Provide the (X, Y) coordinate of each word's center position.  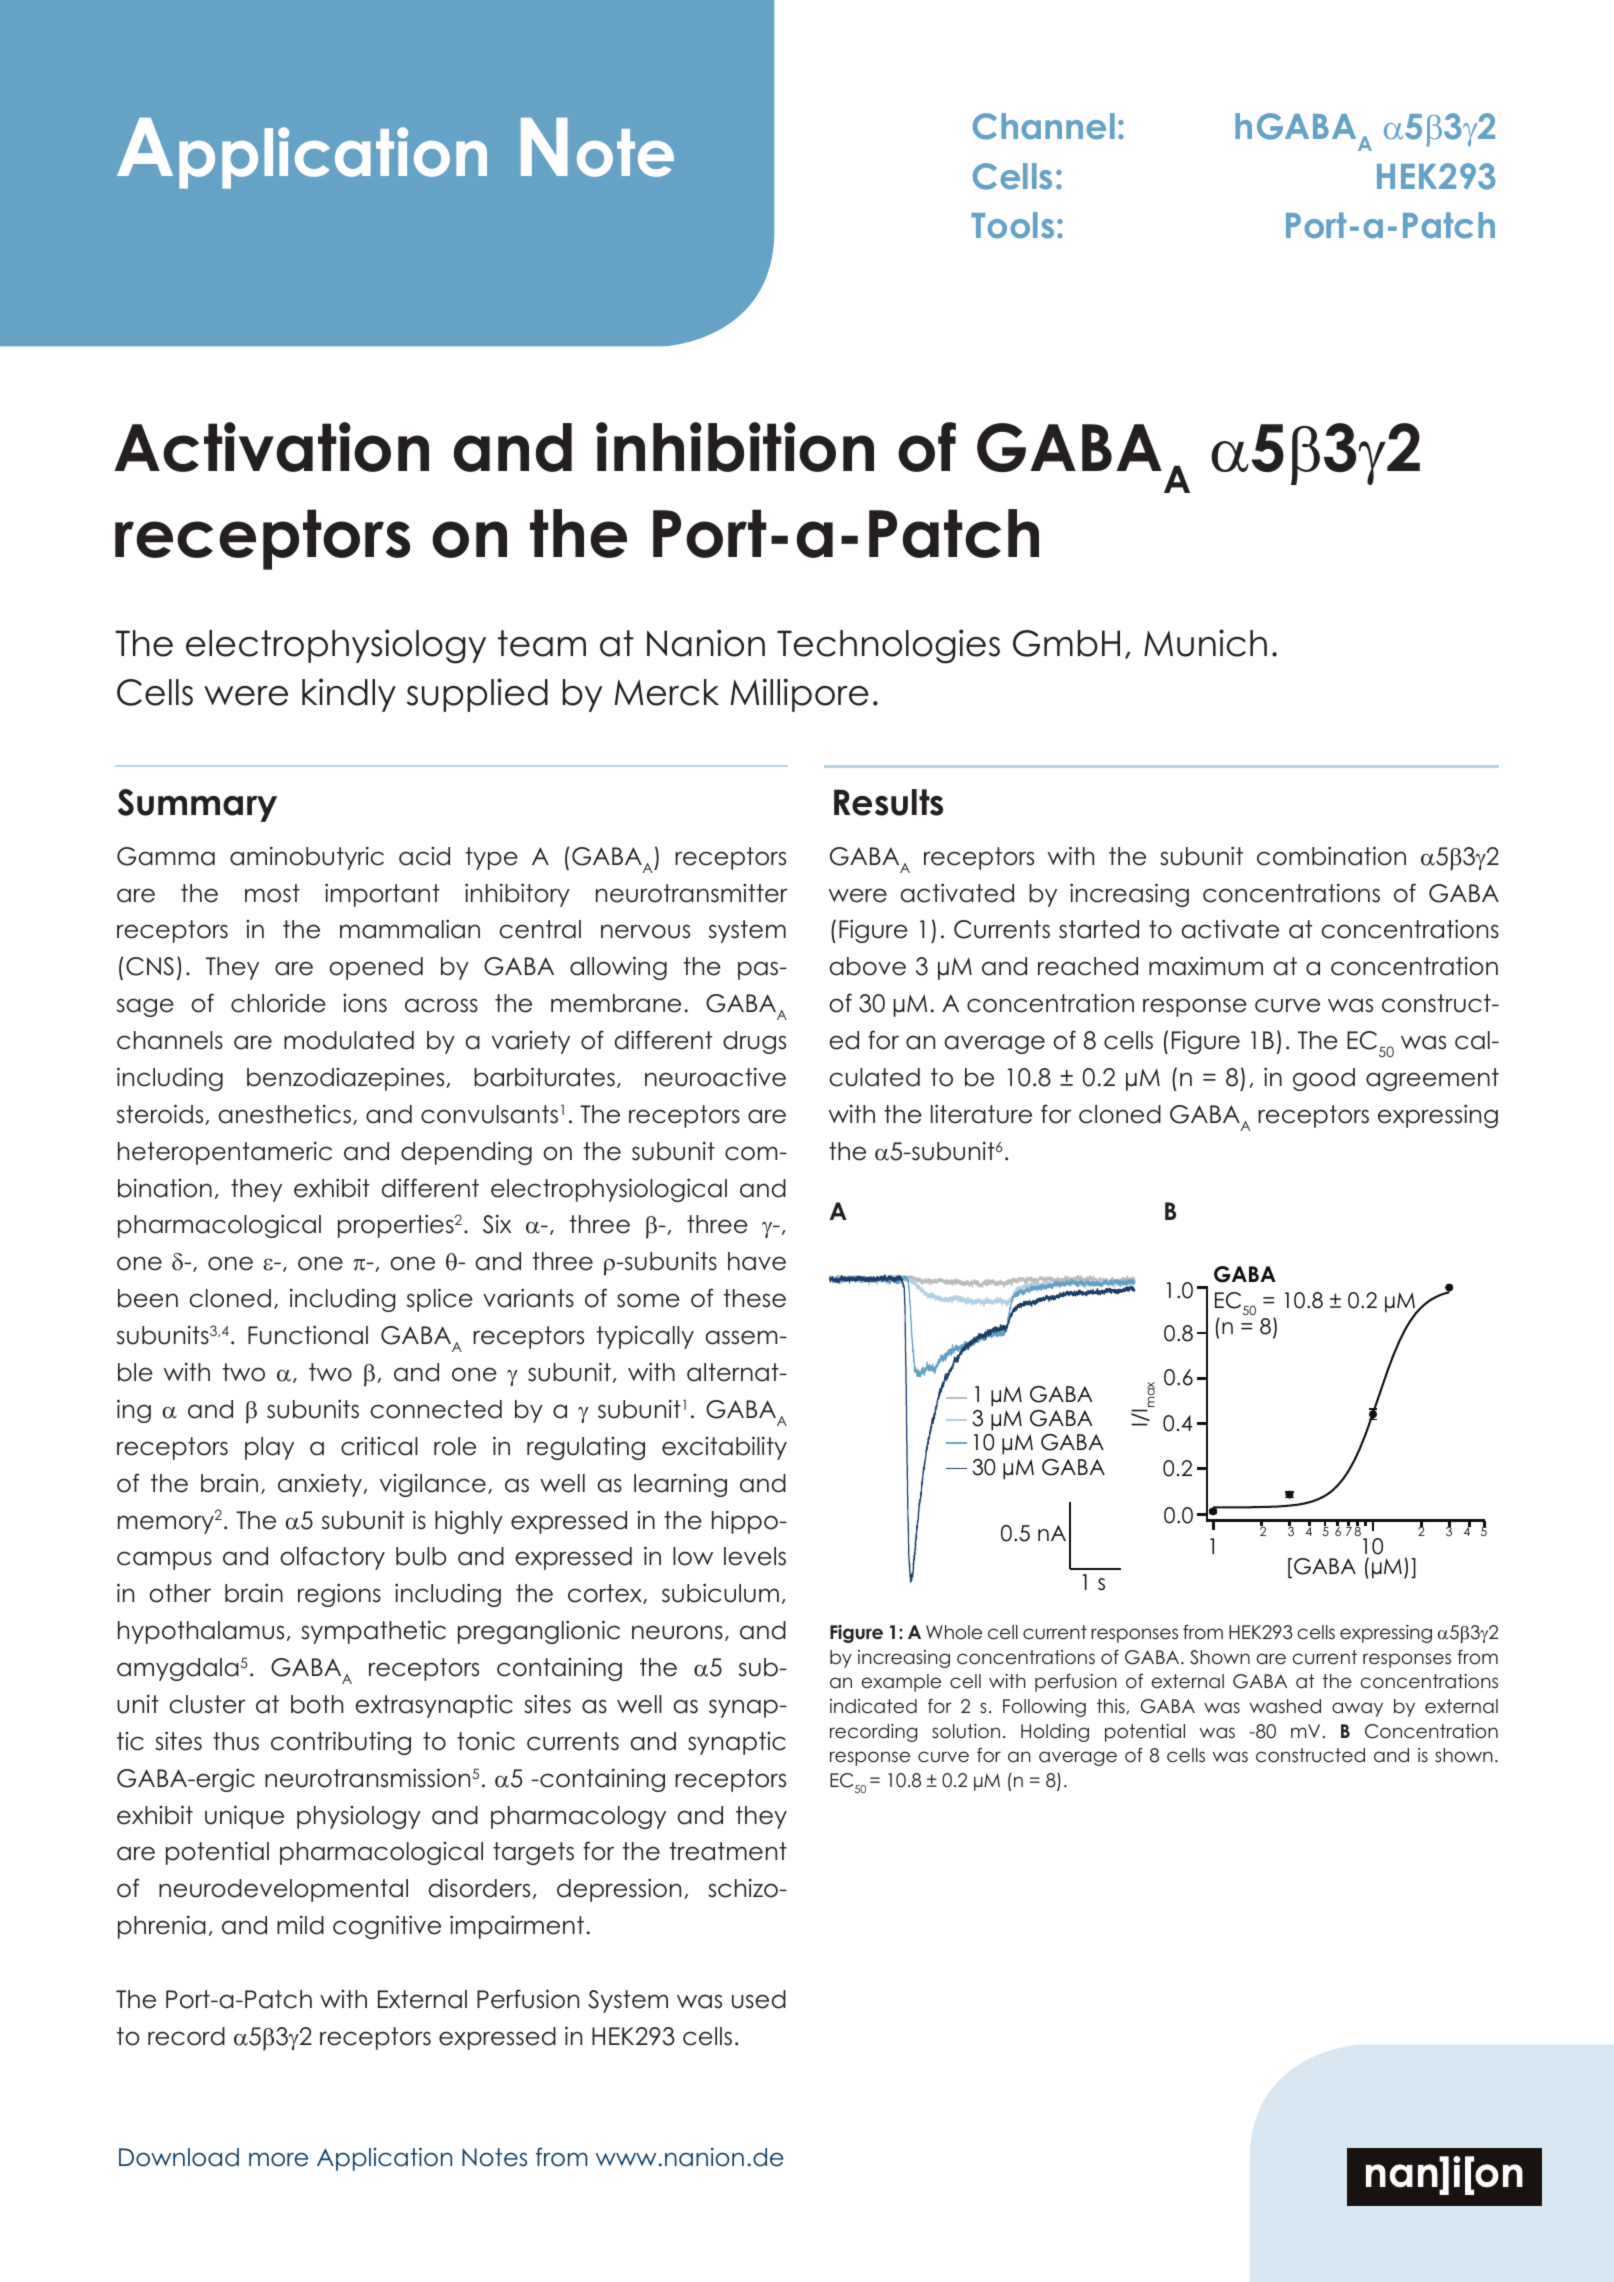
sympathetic (373, 1632)
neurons (677, 1632)
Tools (1012, 225)
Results (888, 802)
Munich (1205, 643)
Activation (271, 447)
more (278, 2159)
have (757, 1261)
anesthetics (285, 1114)
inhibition (735, 447)
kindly (349, 695)
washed (1285, 1706)
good (1324, 1079)
